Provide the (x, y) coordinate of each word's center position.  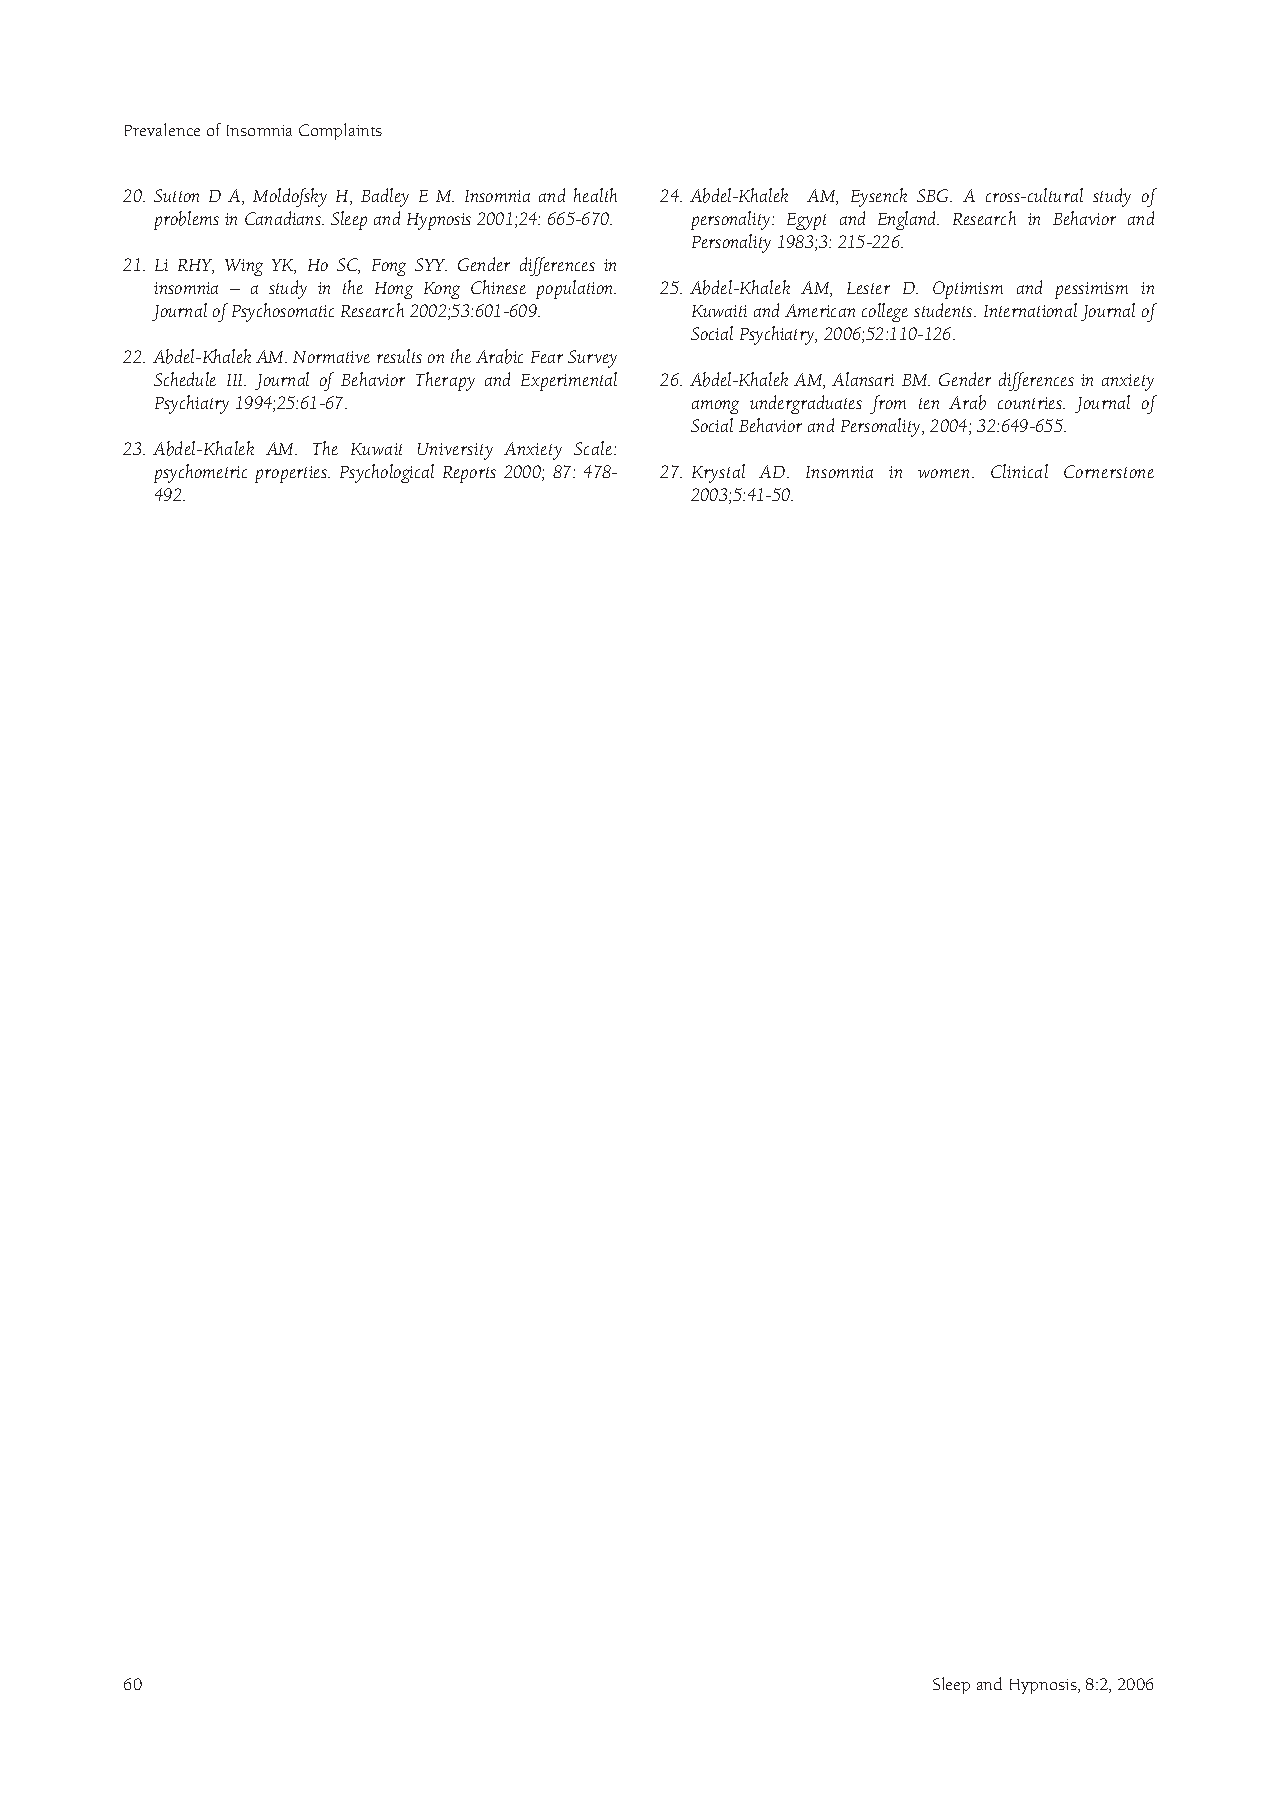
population (576, 289)
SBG (934, 195)
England (908, 220)
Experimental (569, 381)
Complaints (340, 131)
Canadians (284, 218)
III (236, 380)
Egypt (806, 221)
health (595, 195)
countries (1031, 403)
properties (292, 474)
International (1030, 310)
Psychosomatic (283, 312)
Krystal (718, 473)
